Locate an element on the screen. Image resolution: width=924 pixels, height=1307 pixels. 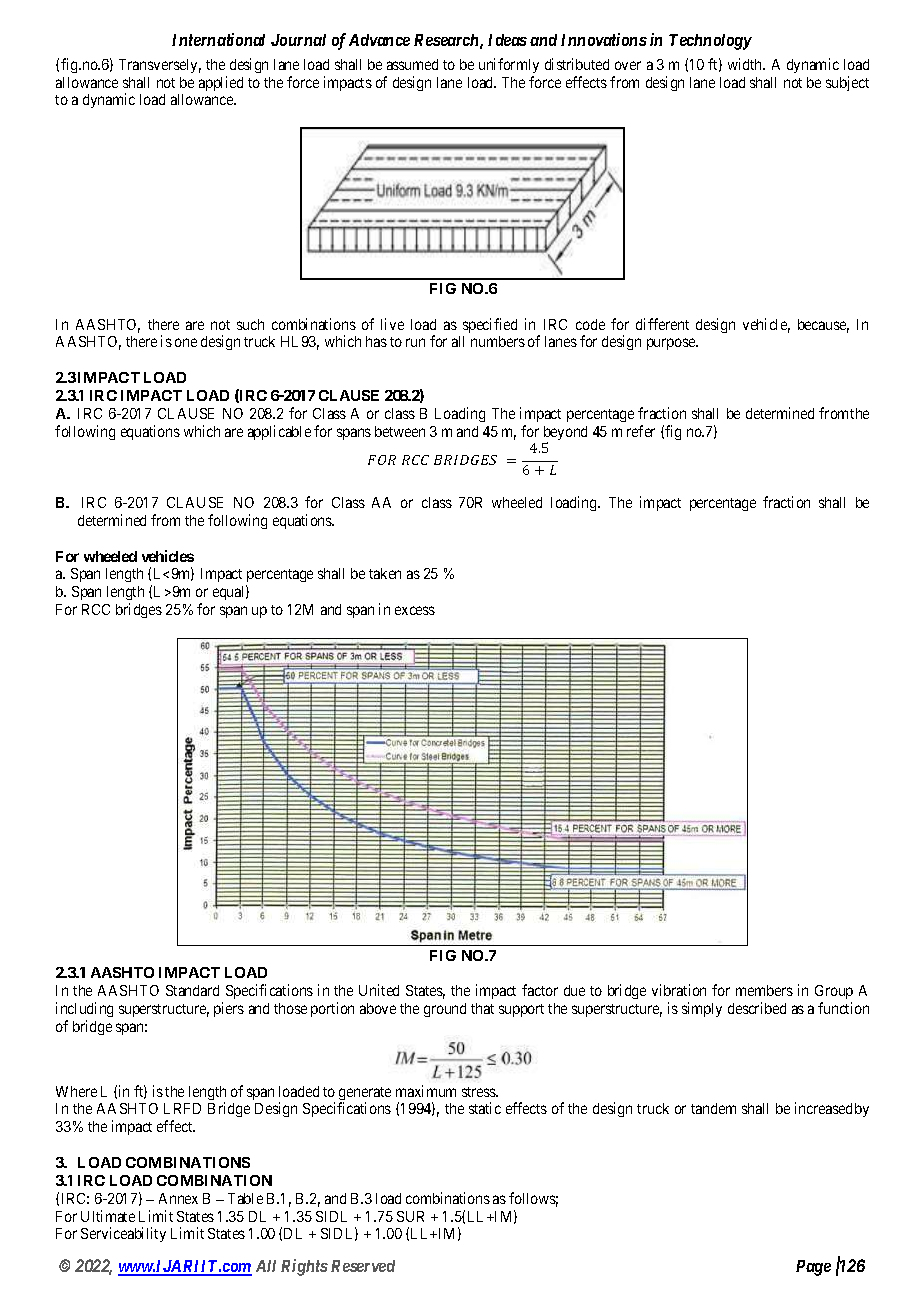
applied is located at coordinates (221, 83).
